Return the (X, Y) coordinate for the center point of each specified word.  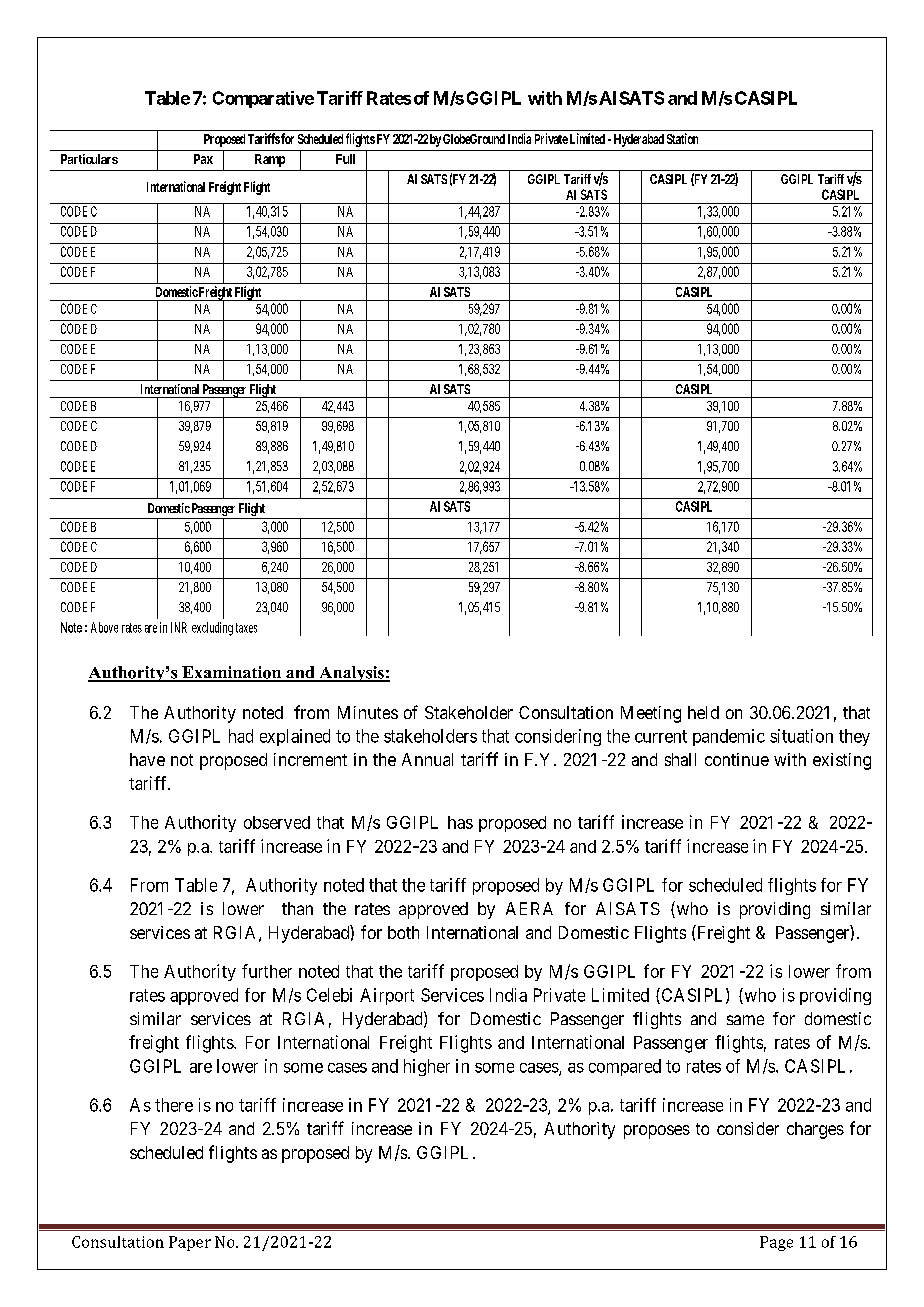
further (267, 971)
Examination (232, 673)
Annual (427, 759)
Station (682, 138)
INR (179, 627)
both (403, 932)
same (745, 1020)
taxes (246, 628)
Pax (203, 159)
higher (427, 1067)
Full (345, 159)
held (703, 712)
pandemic (729, 737)
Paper (190, 1243)
